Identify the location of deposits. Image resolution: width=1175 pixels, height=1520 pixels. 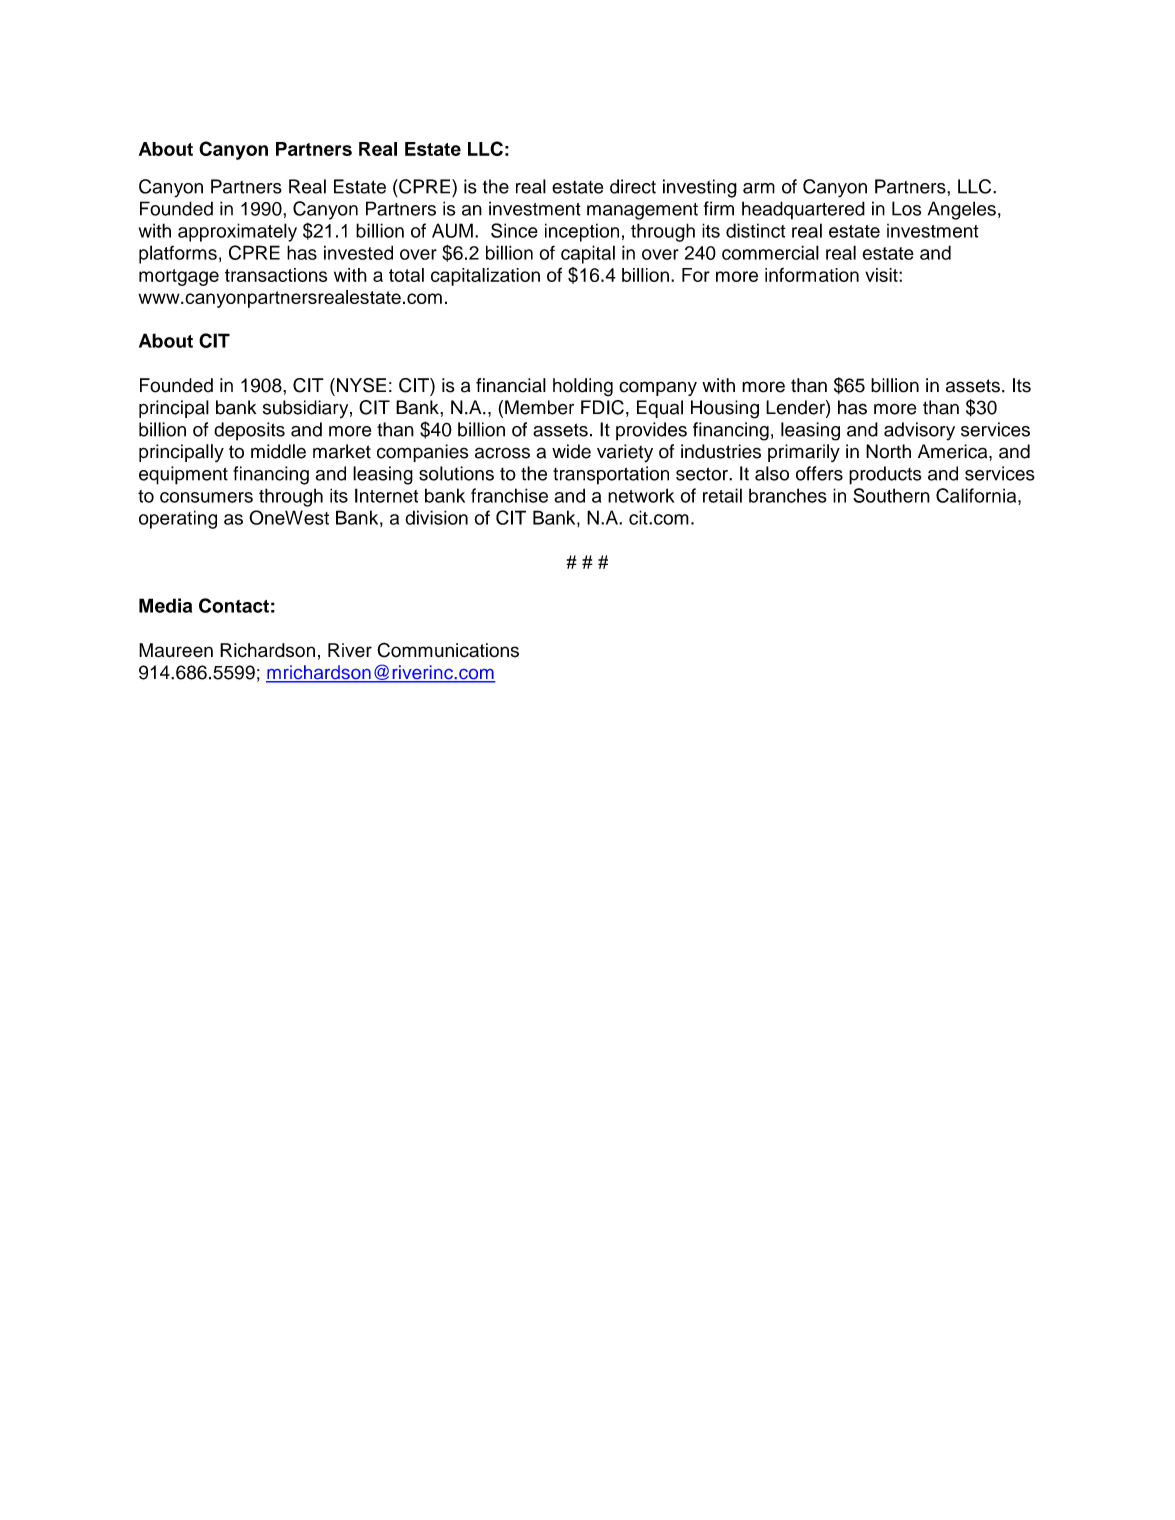
(249, 431).
